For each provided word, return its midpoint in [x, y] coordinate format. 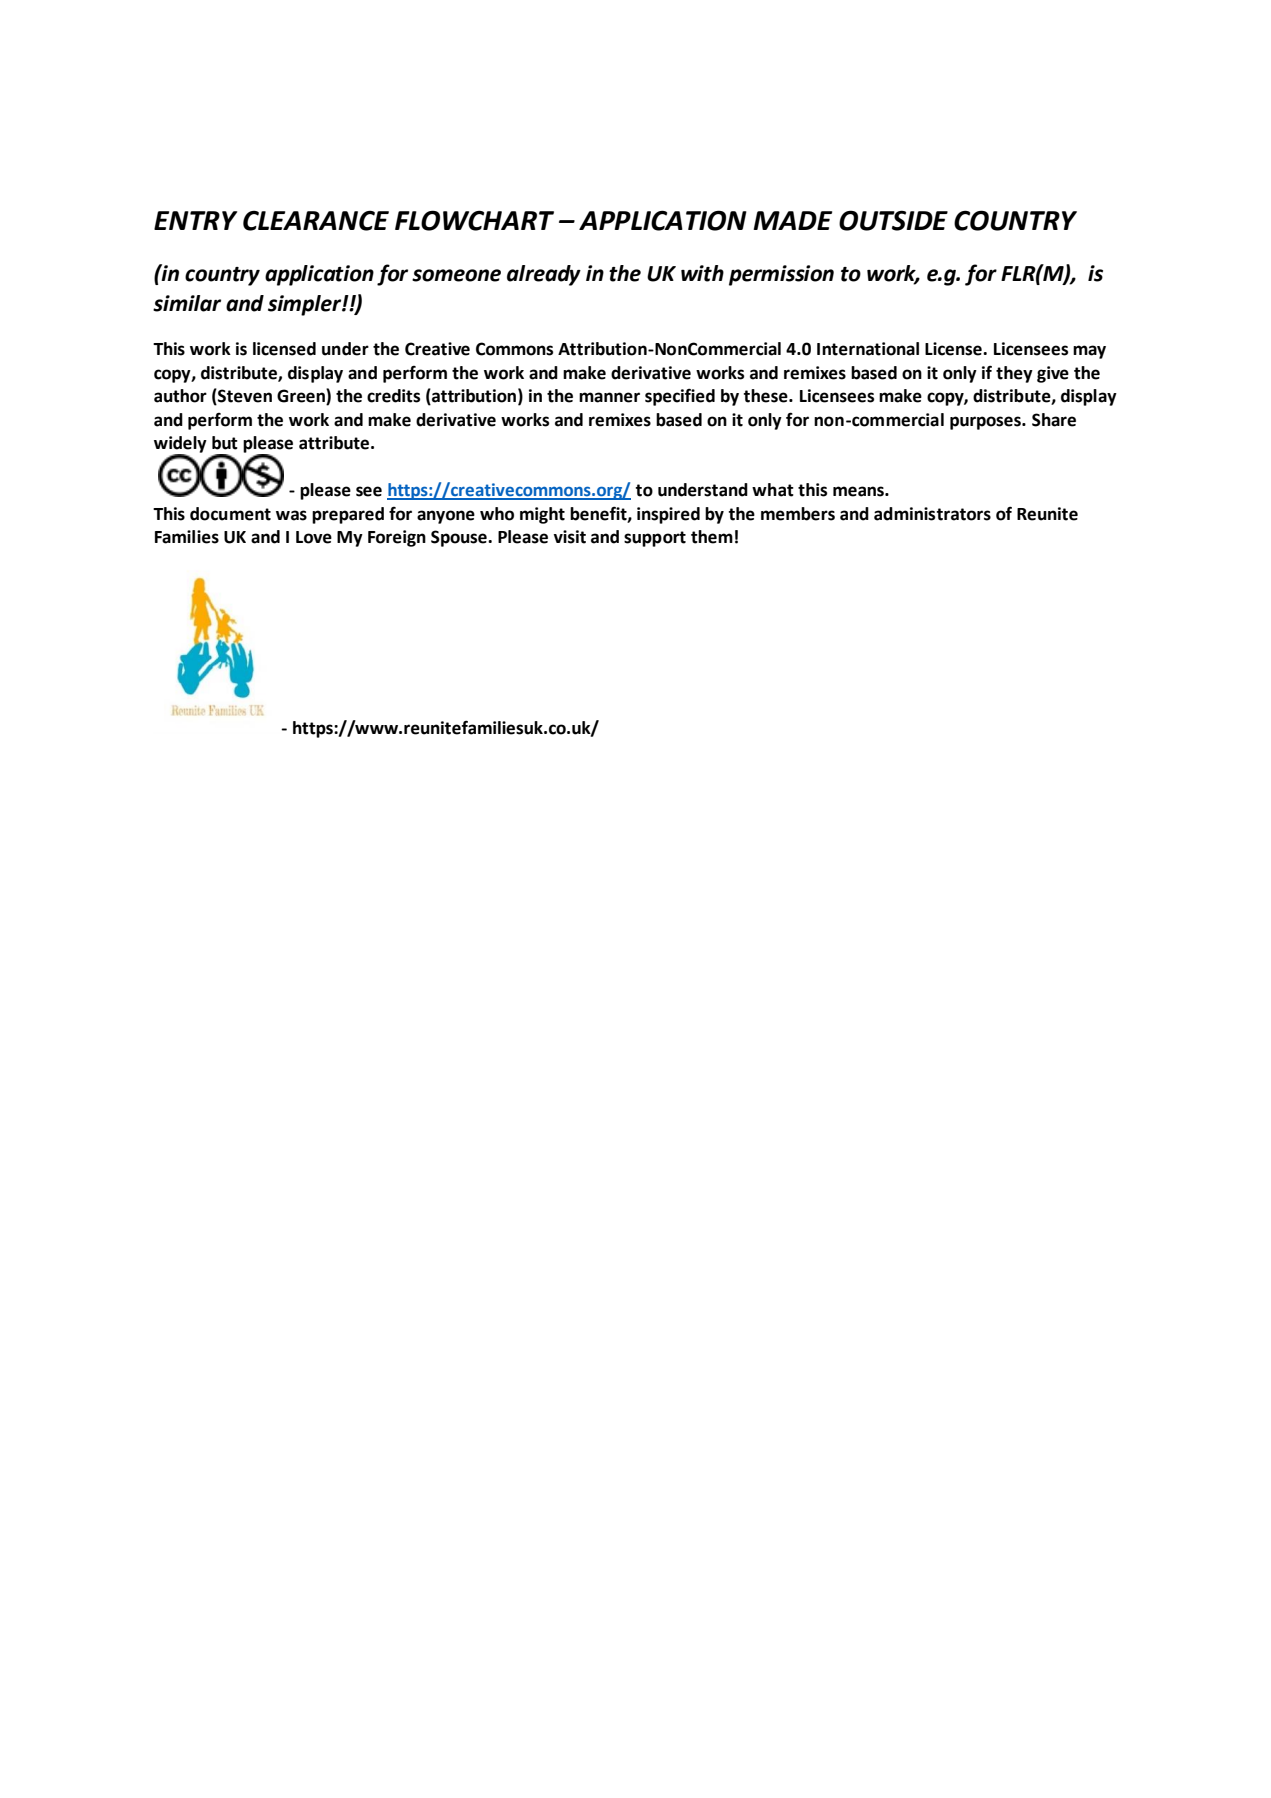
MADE [792, 220]
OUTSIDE [893, 220]
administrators [932, 514]
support [655, 539]
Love [314, 537]
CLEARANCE [316, 220]
